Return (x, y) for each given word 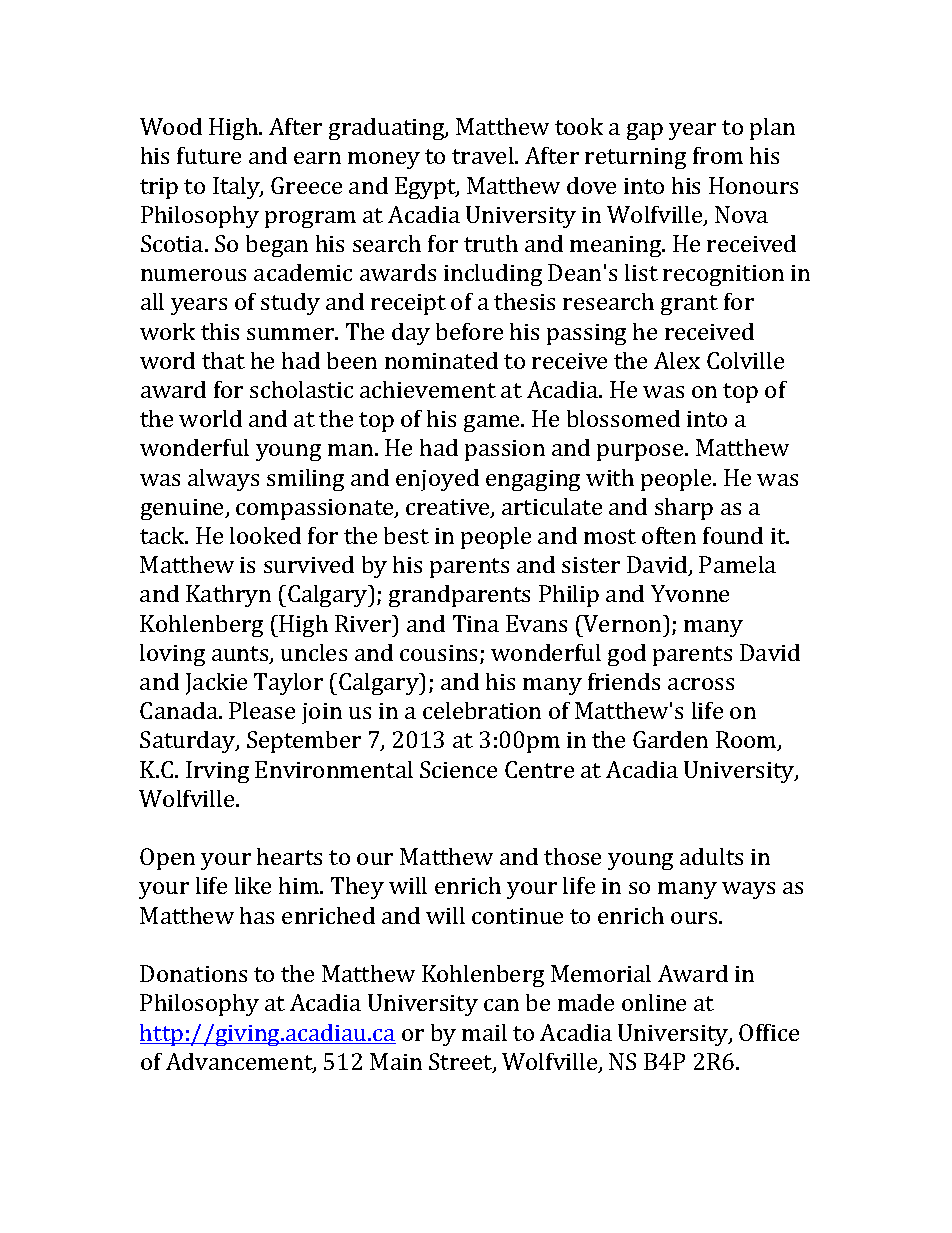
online (654, 1002)
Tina (476, 623)
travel (484, 155)
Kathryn (228, 596)
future (209, 155)
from (718, 155)
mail (484, 1032)
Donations (193, 973)
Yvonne (690, 593)
